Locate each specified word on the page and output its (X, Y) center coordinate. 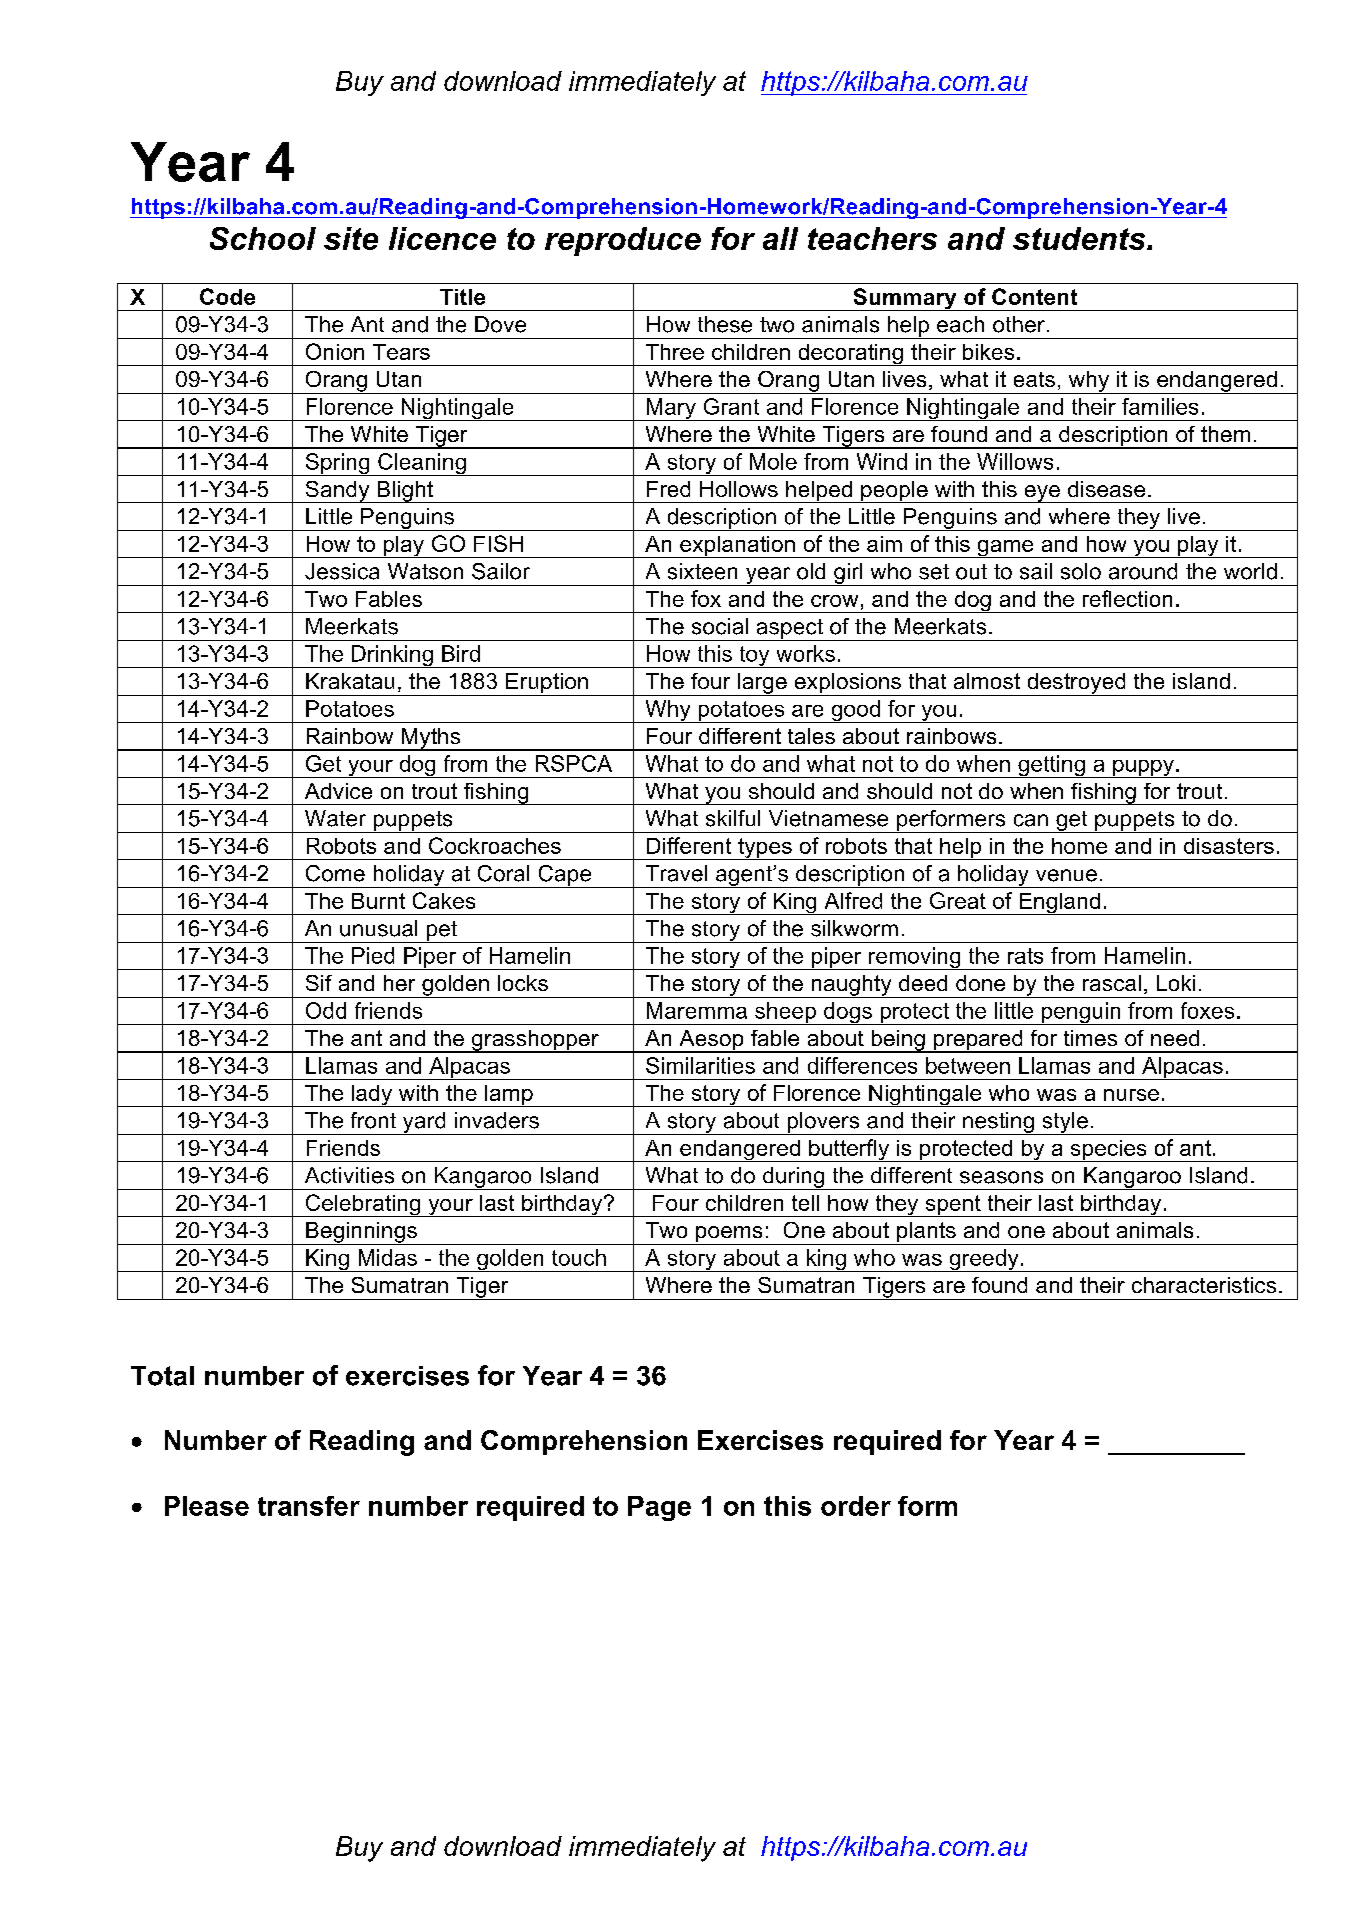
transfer (309, 1506)
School (263, 238)
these (725, 324)
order (856, 1506)
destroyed (1076, 684)
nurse (1131, 1095)
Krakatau (350, 681)
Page (659, 1508)
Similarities (700, 1065)
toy (754, 657)
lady (372, 1096)
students (1080, 238)
